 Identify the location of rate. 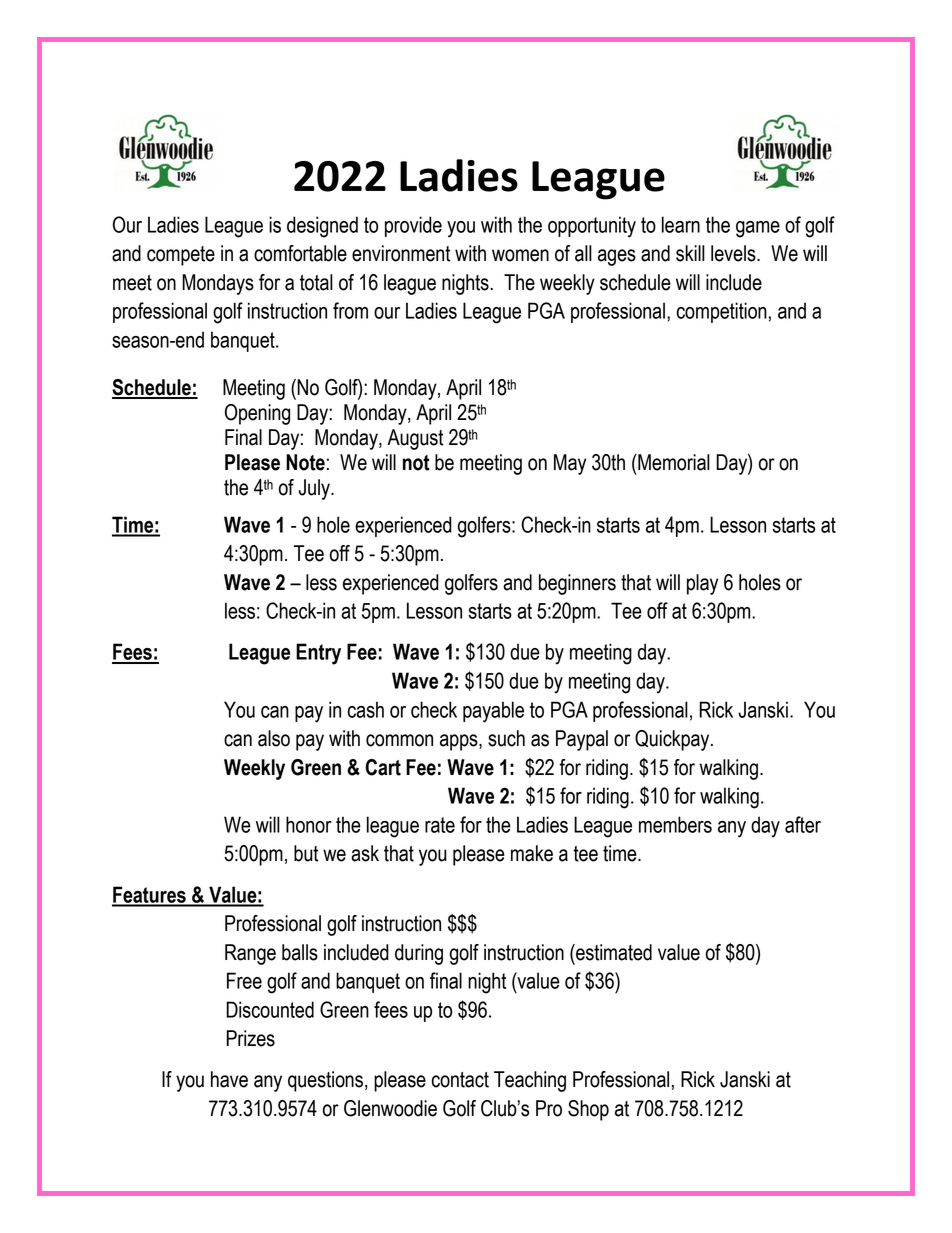
(440, 825).
